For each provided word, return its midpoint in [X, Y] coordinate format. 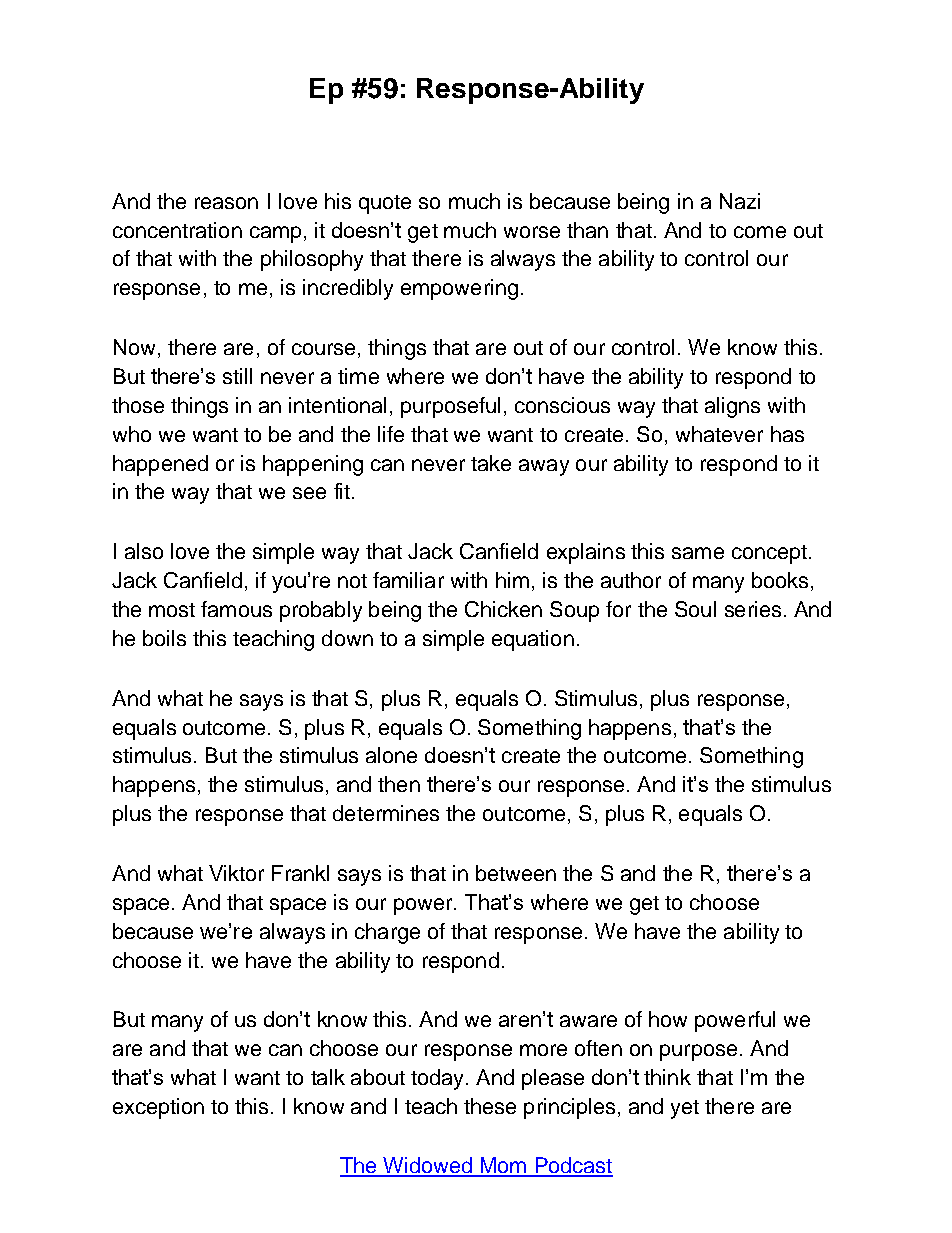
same [698, 553]
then [399, 784]
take [491, 463]
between [516, 873]
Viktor [236, 873]
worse [532, 232]
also [144, 551]
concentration [177, 230]
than [587, 230]
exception [158, 1108]
